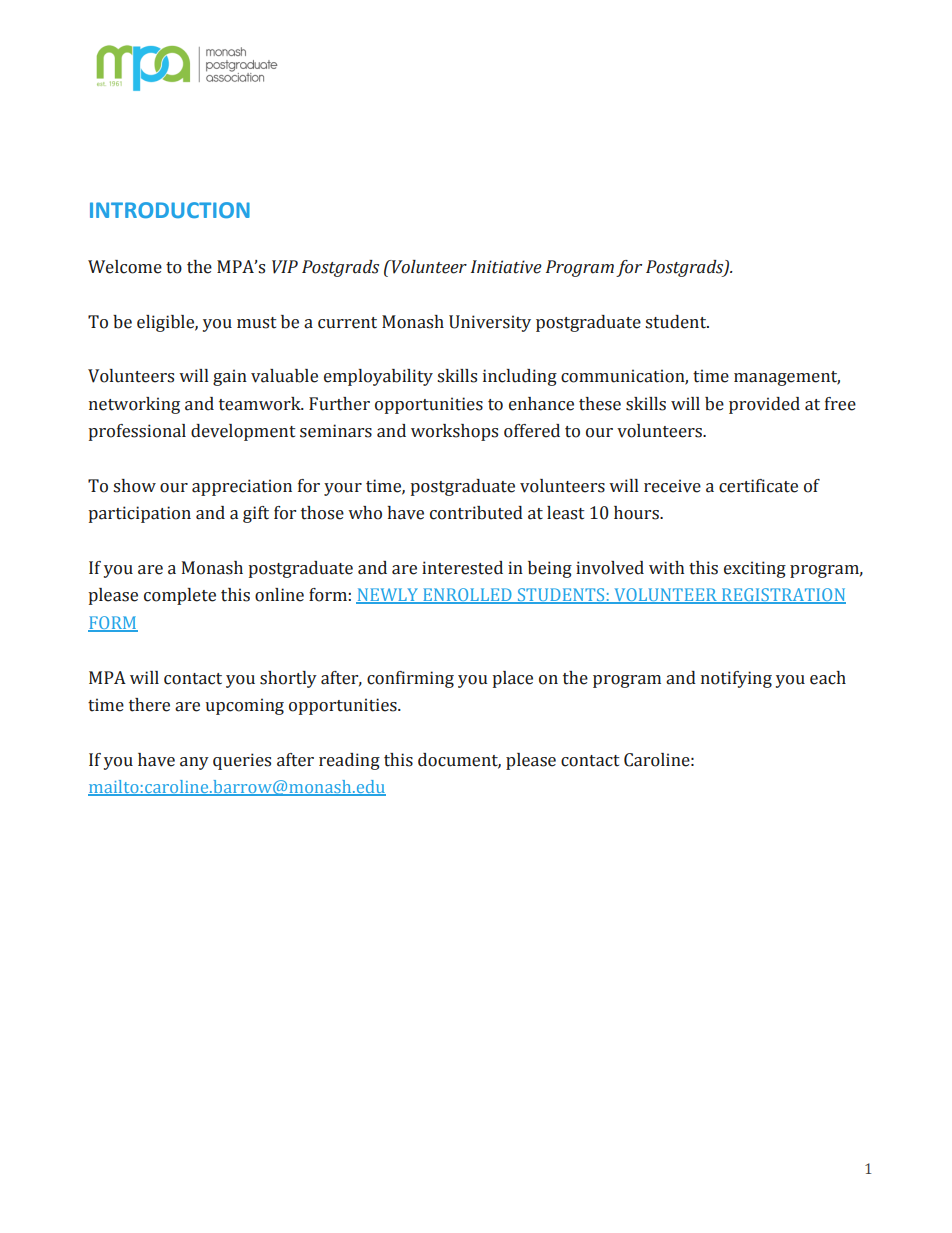  Describe the element at coordinates (467, 596) in the image. I see `ENROLLED` at that location.
